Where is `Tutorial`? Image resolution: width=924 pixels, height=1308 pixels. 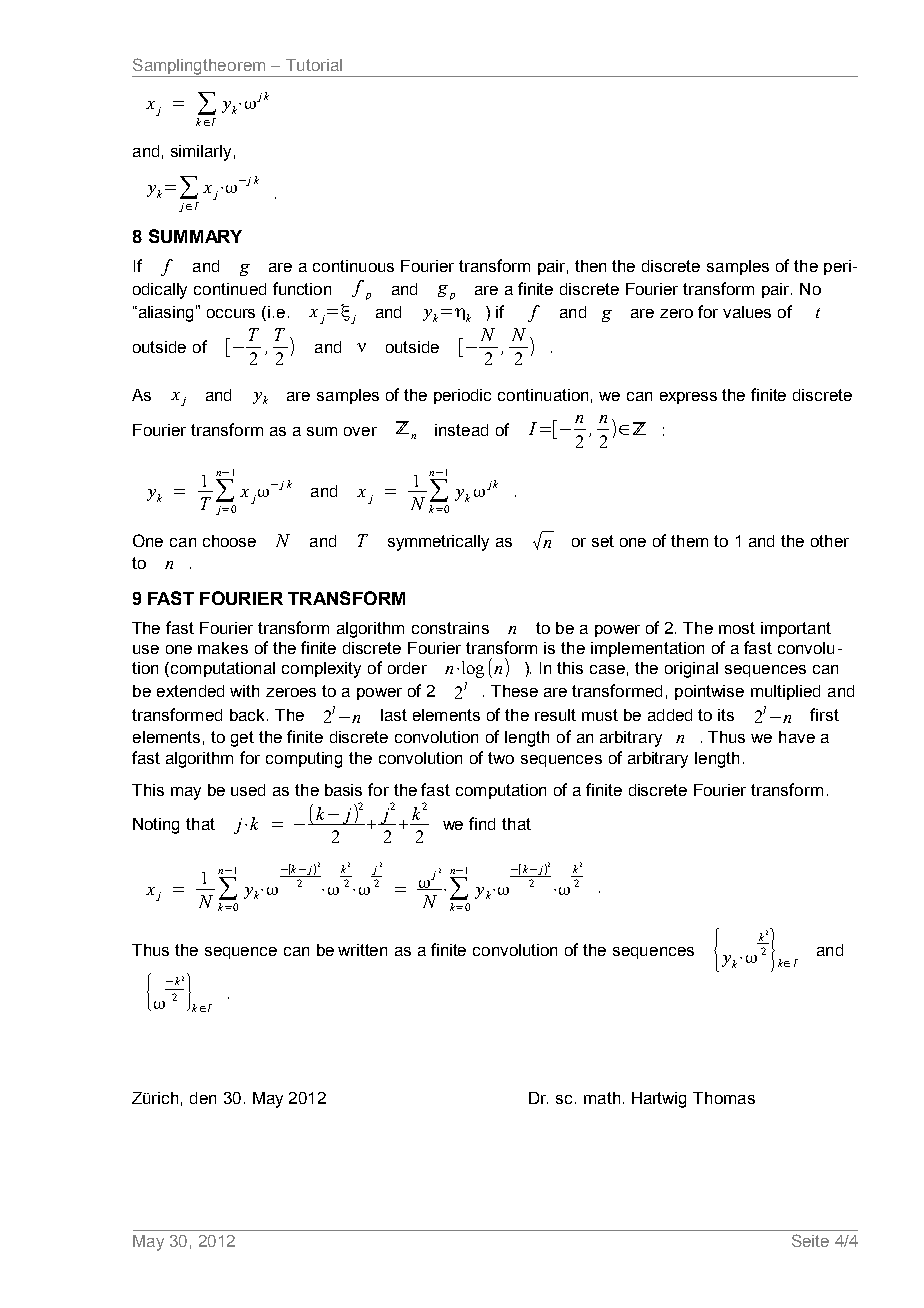
Tutorial is located at coordinates (314, 65).
